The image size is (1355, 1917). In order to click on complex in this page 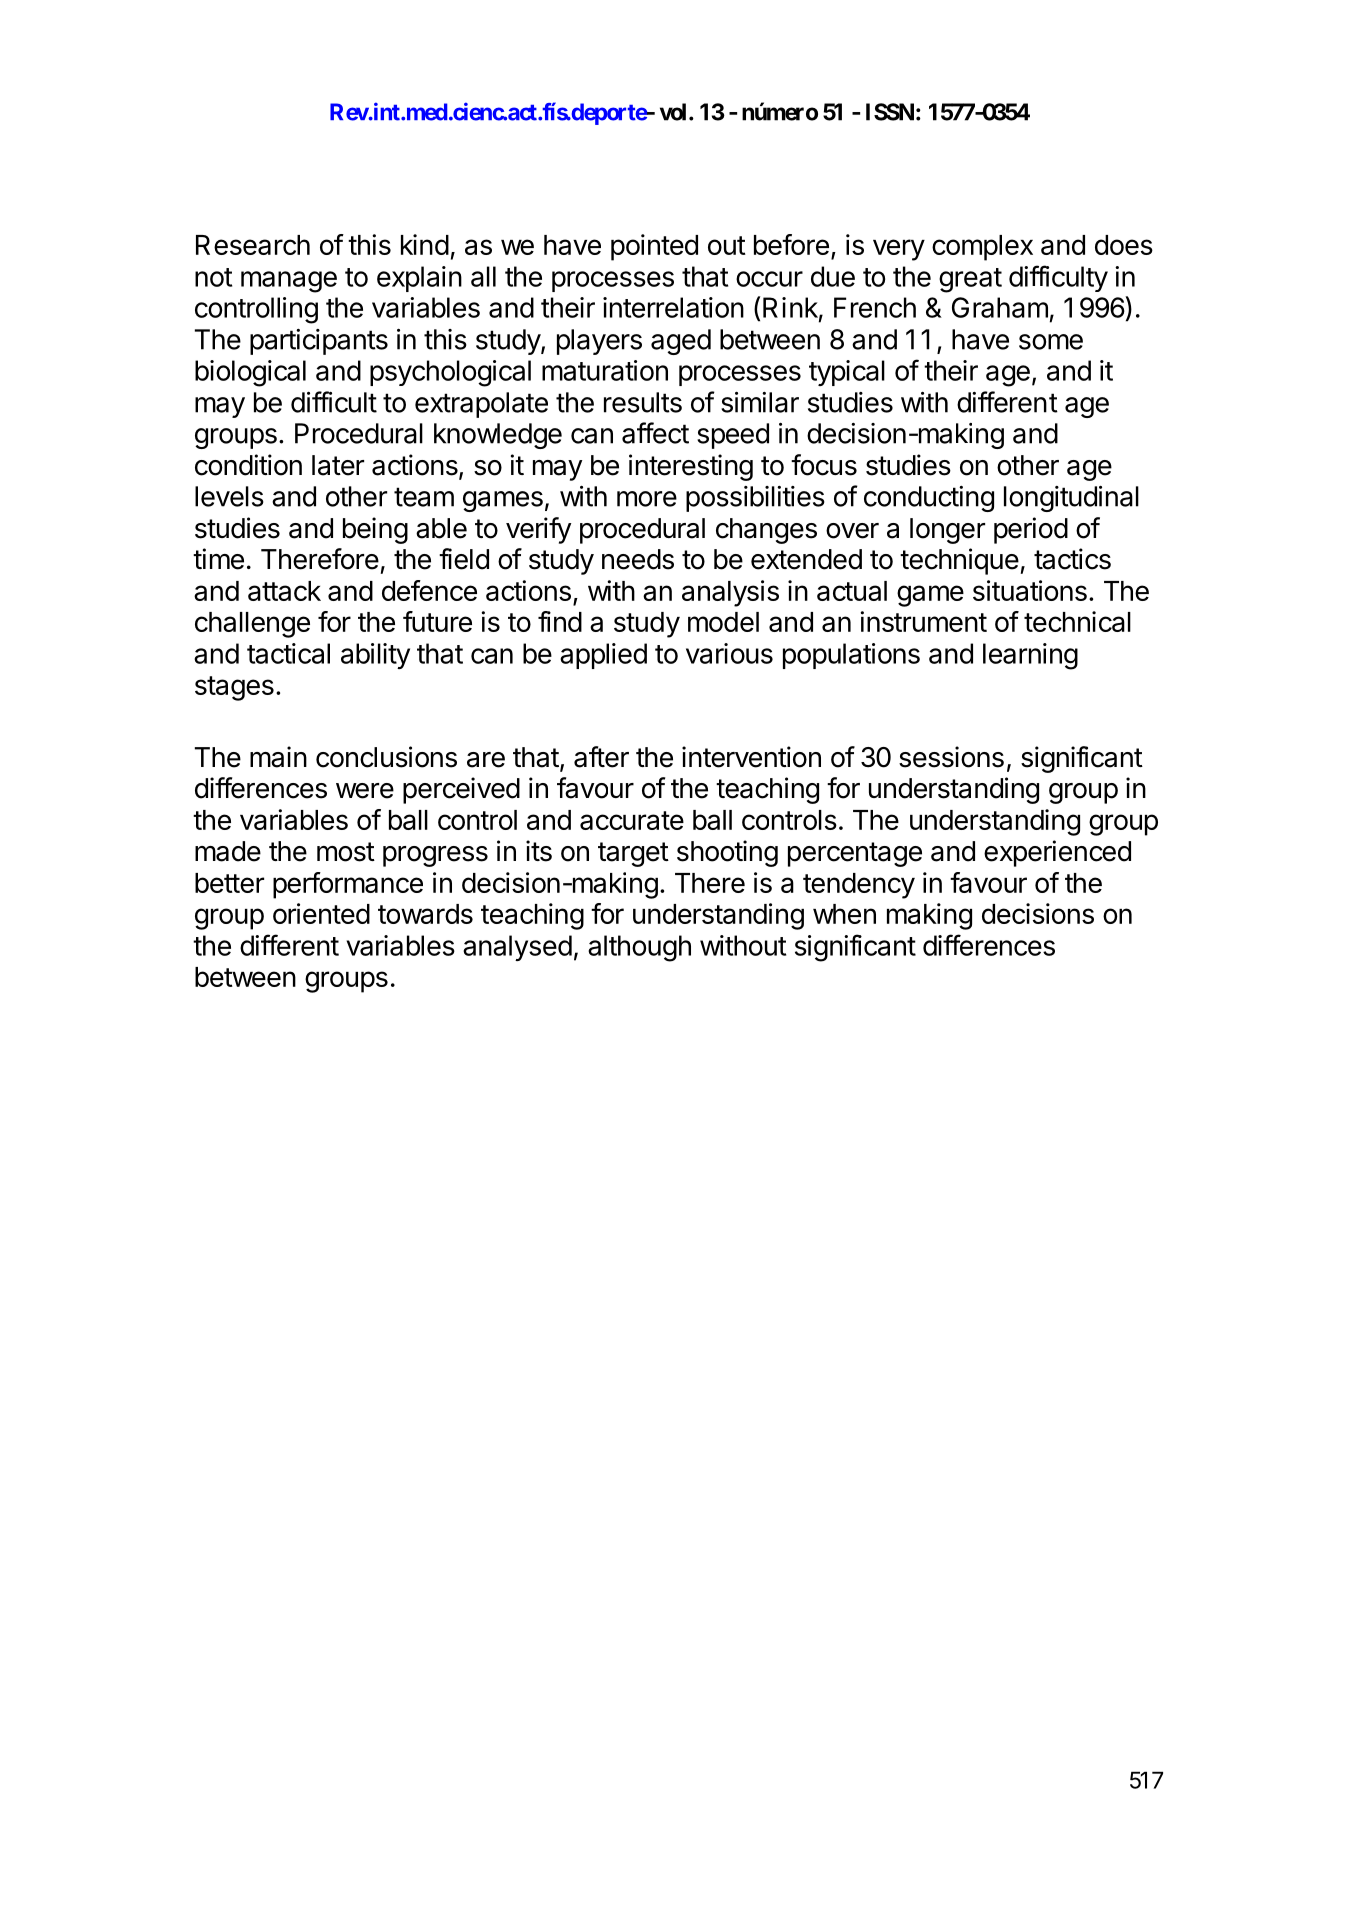, I will do `click(982, 248)`.
